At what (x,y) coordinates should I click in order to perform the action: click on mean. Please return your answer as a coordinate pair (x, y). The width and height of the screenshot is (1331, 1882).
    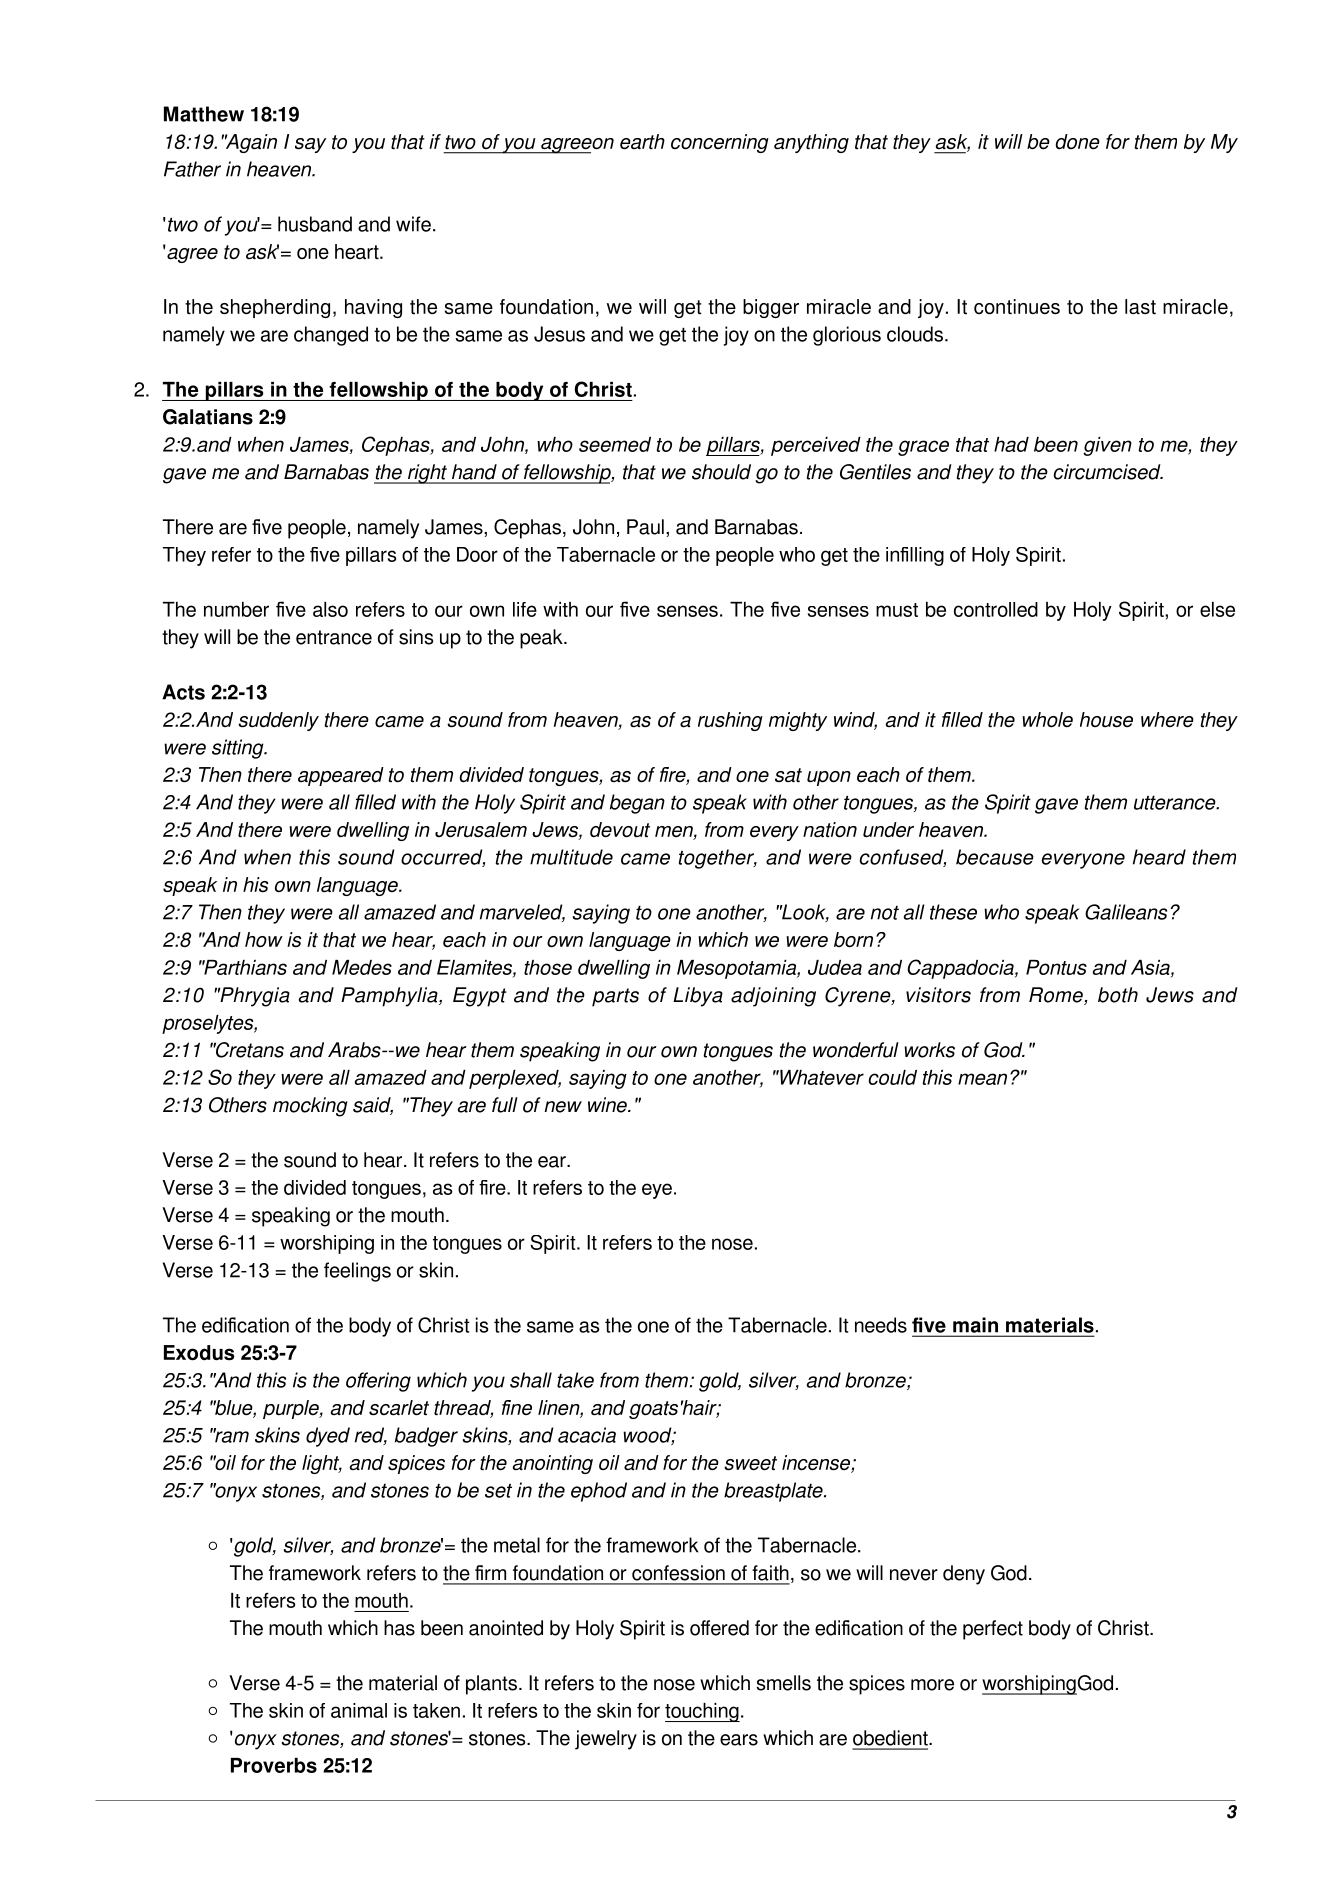
    Looking at the image, I should click on (982, 1079).
